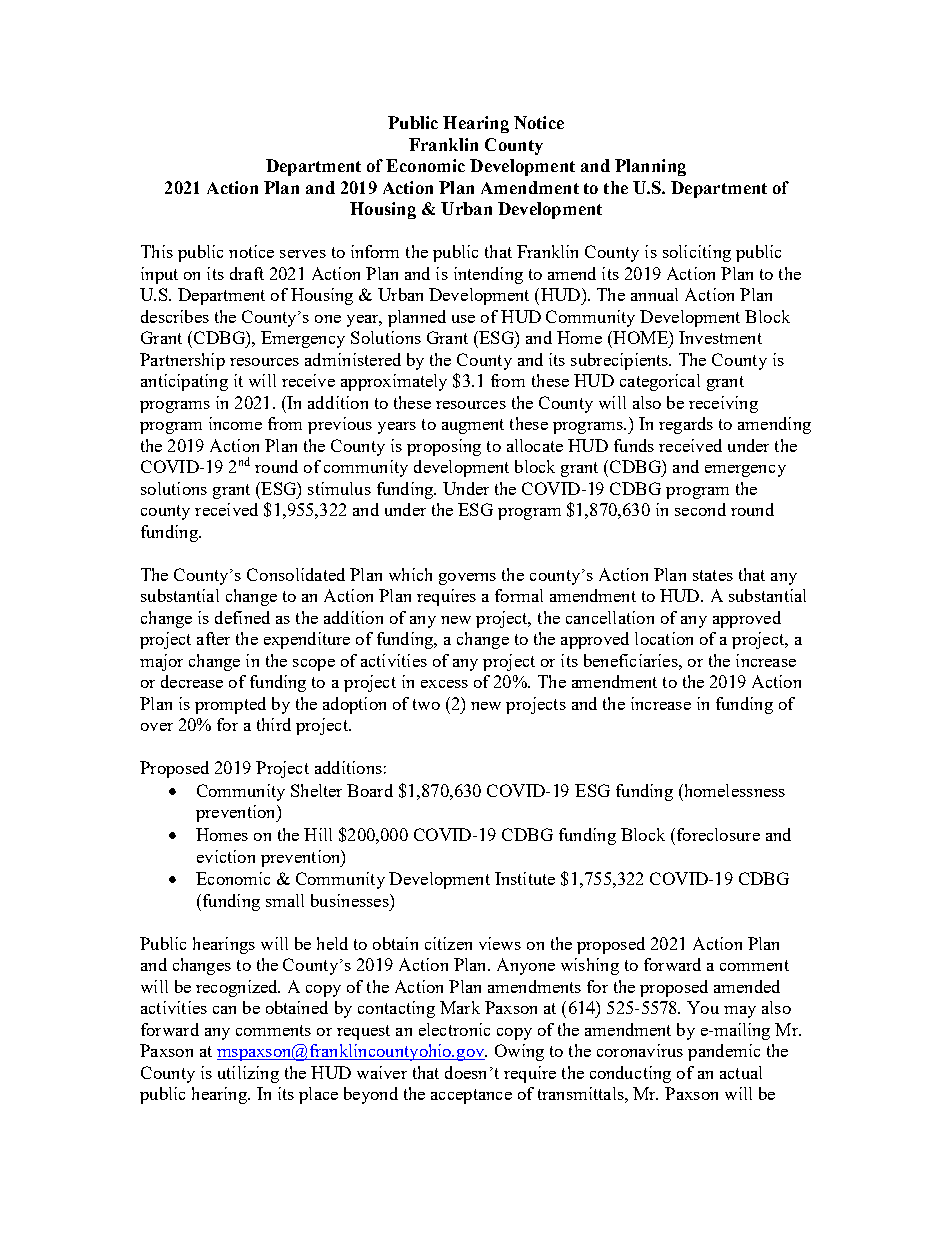 The width and height of the image is (952, 1233). I want to click on annual, so click(654, 294).
